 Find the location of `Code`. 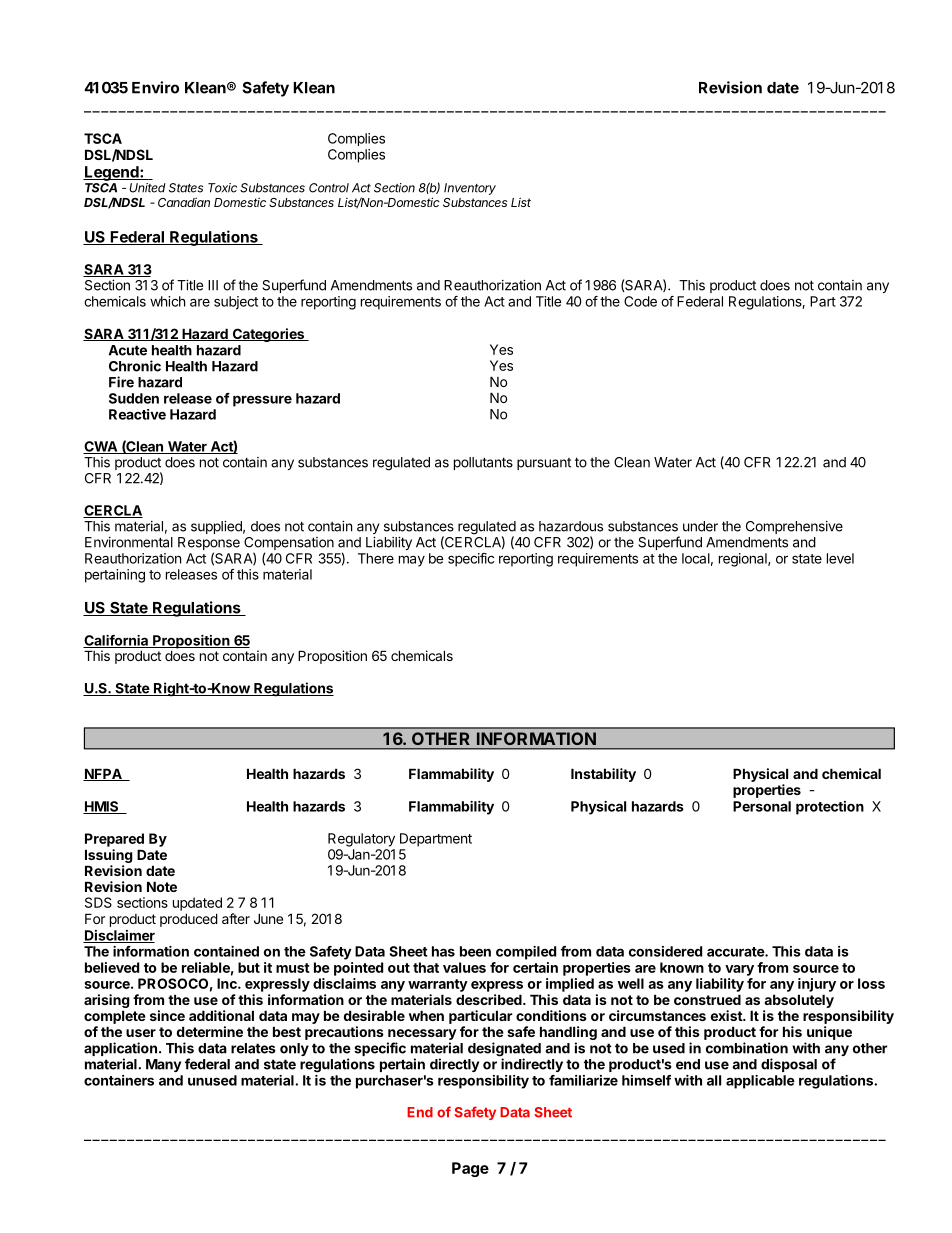

Code is located at coordinates (640, 301).
